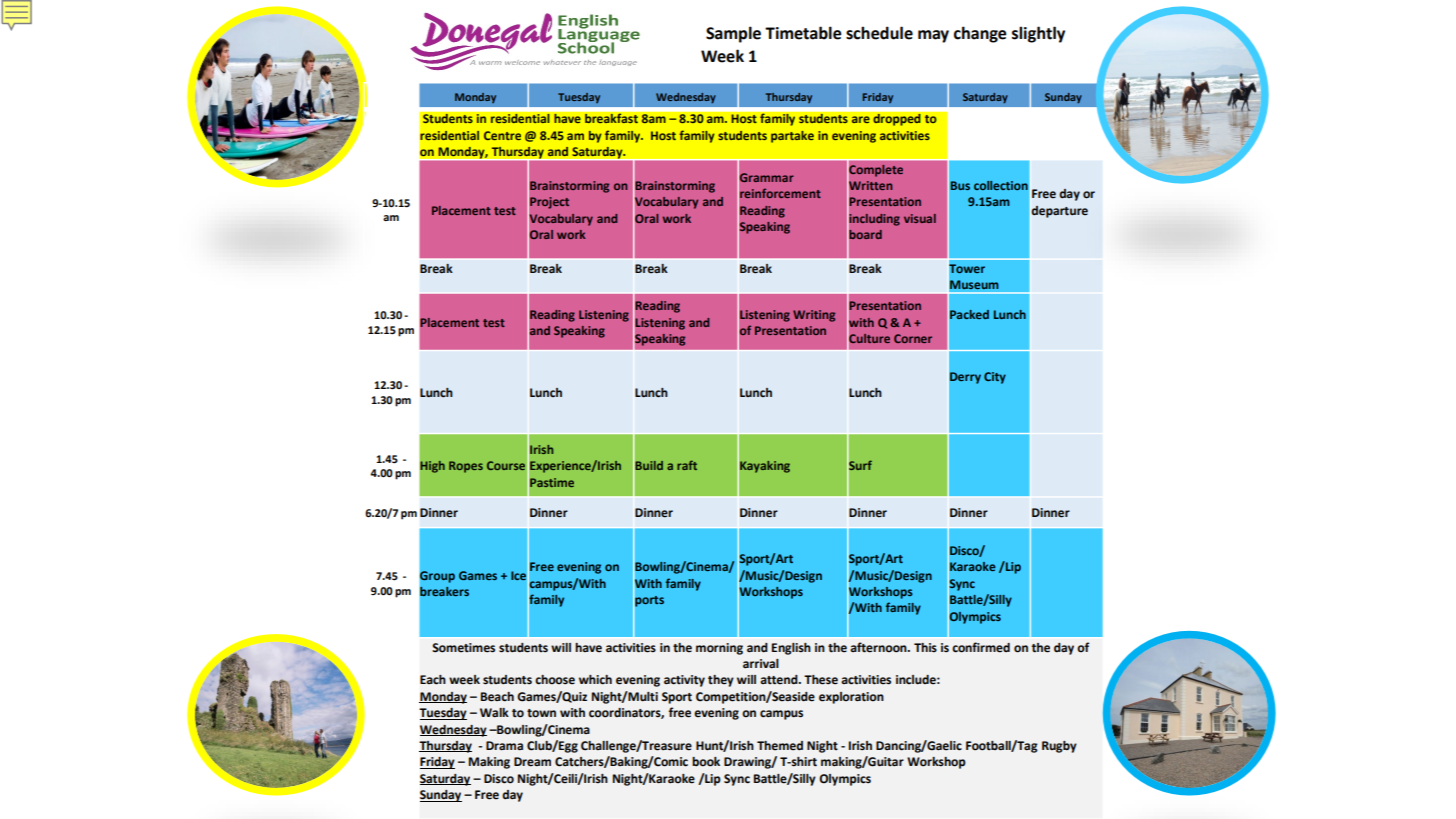  I want to click on Centre, so click(502, 135).
